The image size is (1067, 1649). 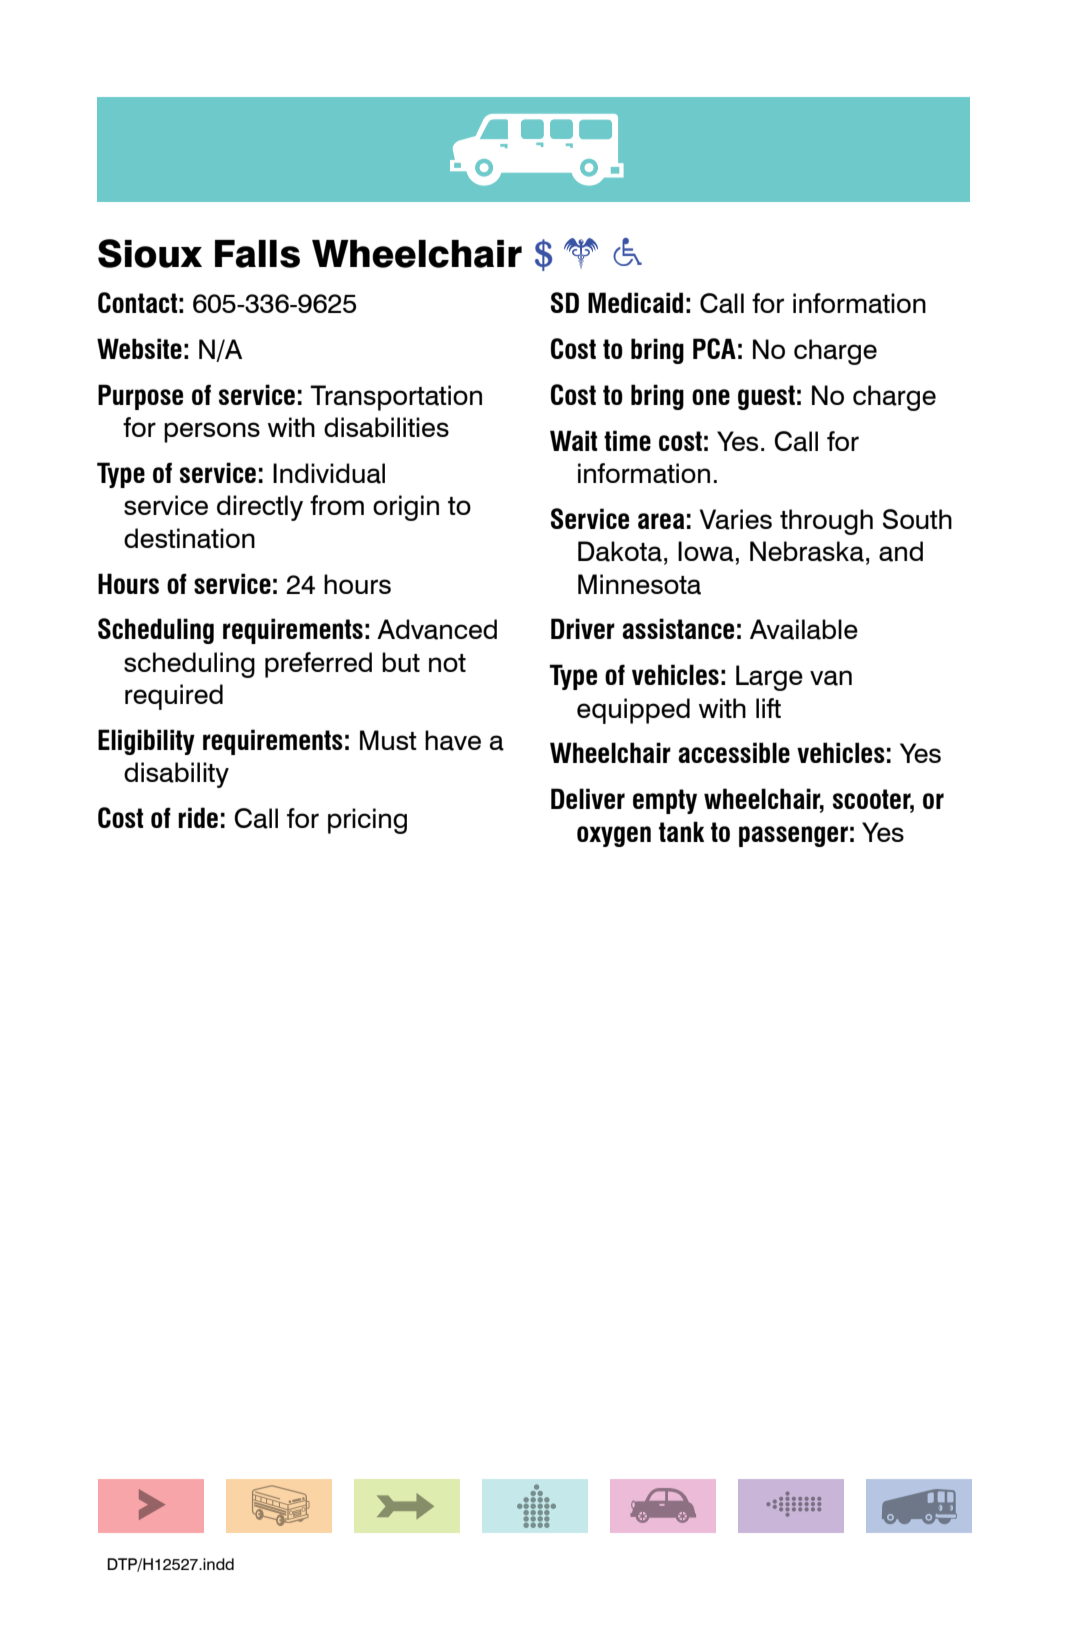 I want to click on Falls, so click(x=257, y=254).
